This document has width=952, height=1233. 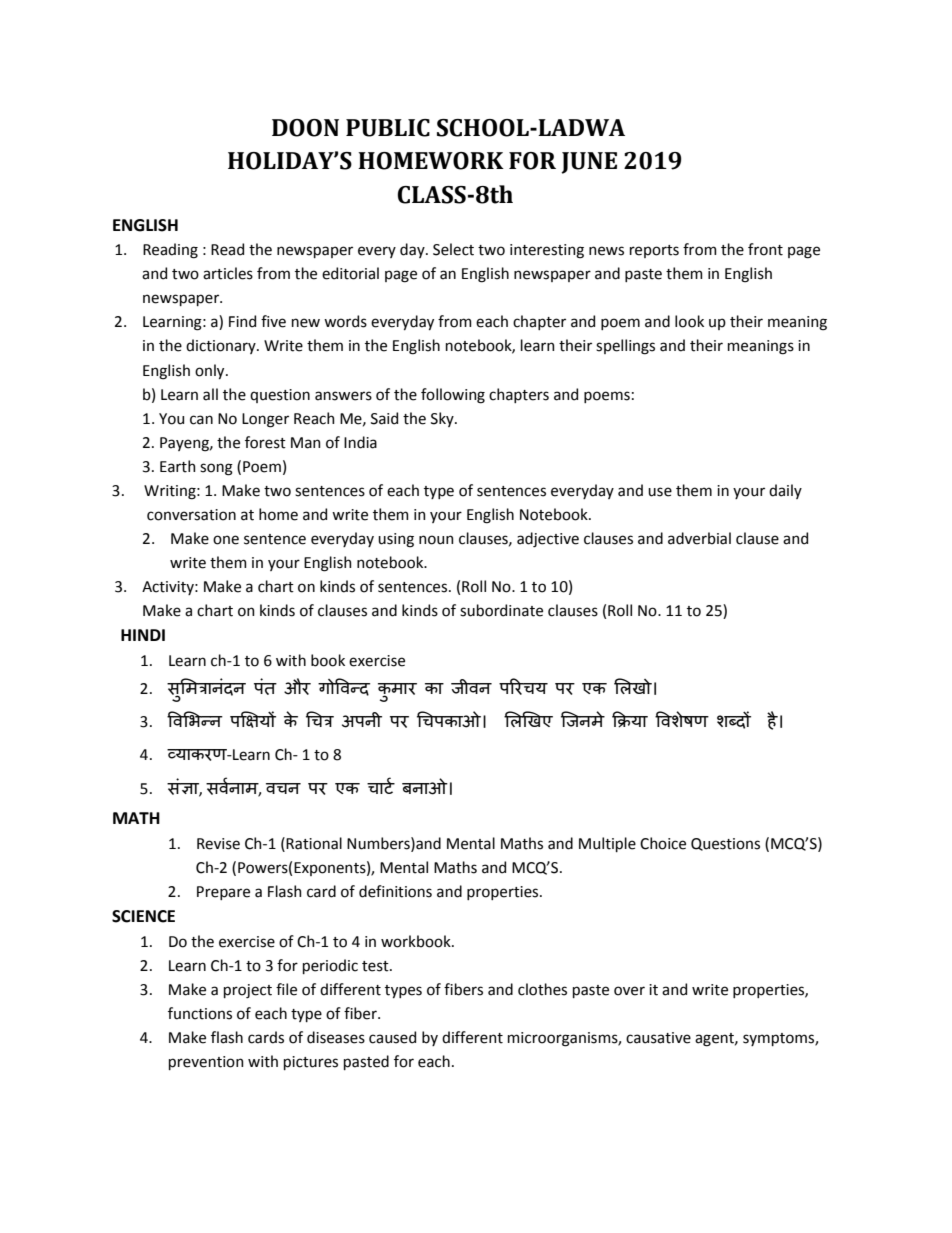 I want to click on only, so click(x=211, y=371).
